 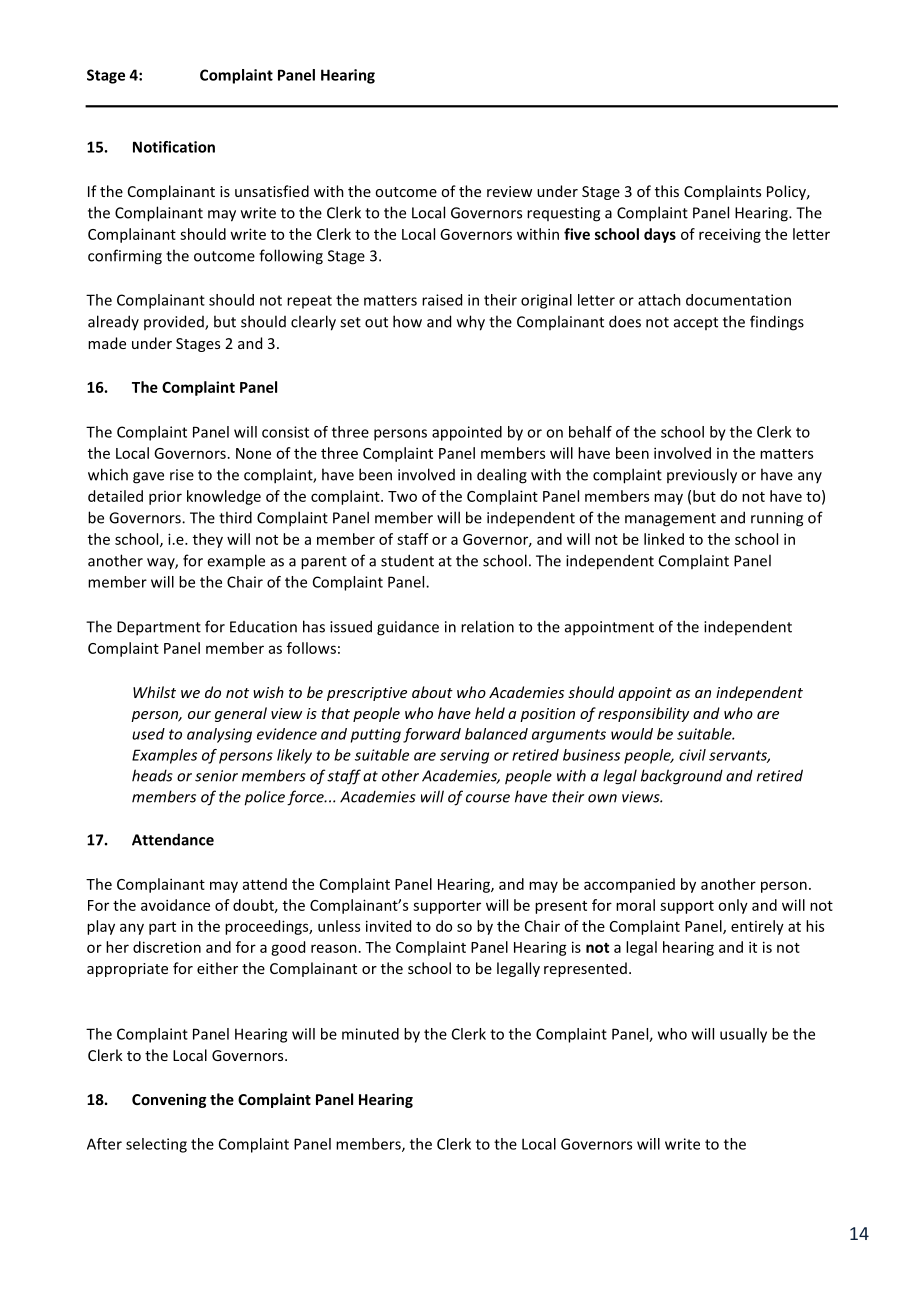 I want to click on dealing, so click(x=502, y=476).
